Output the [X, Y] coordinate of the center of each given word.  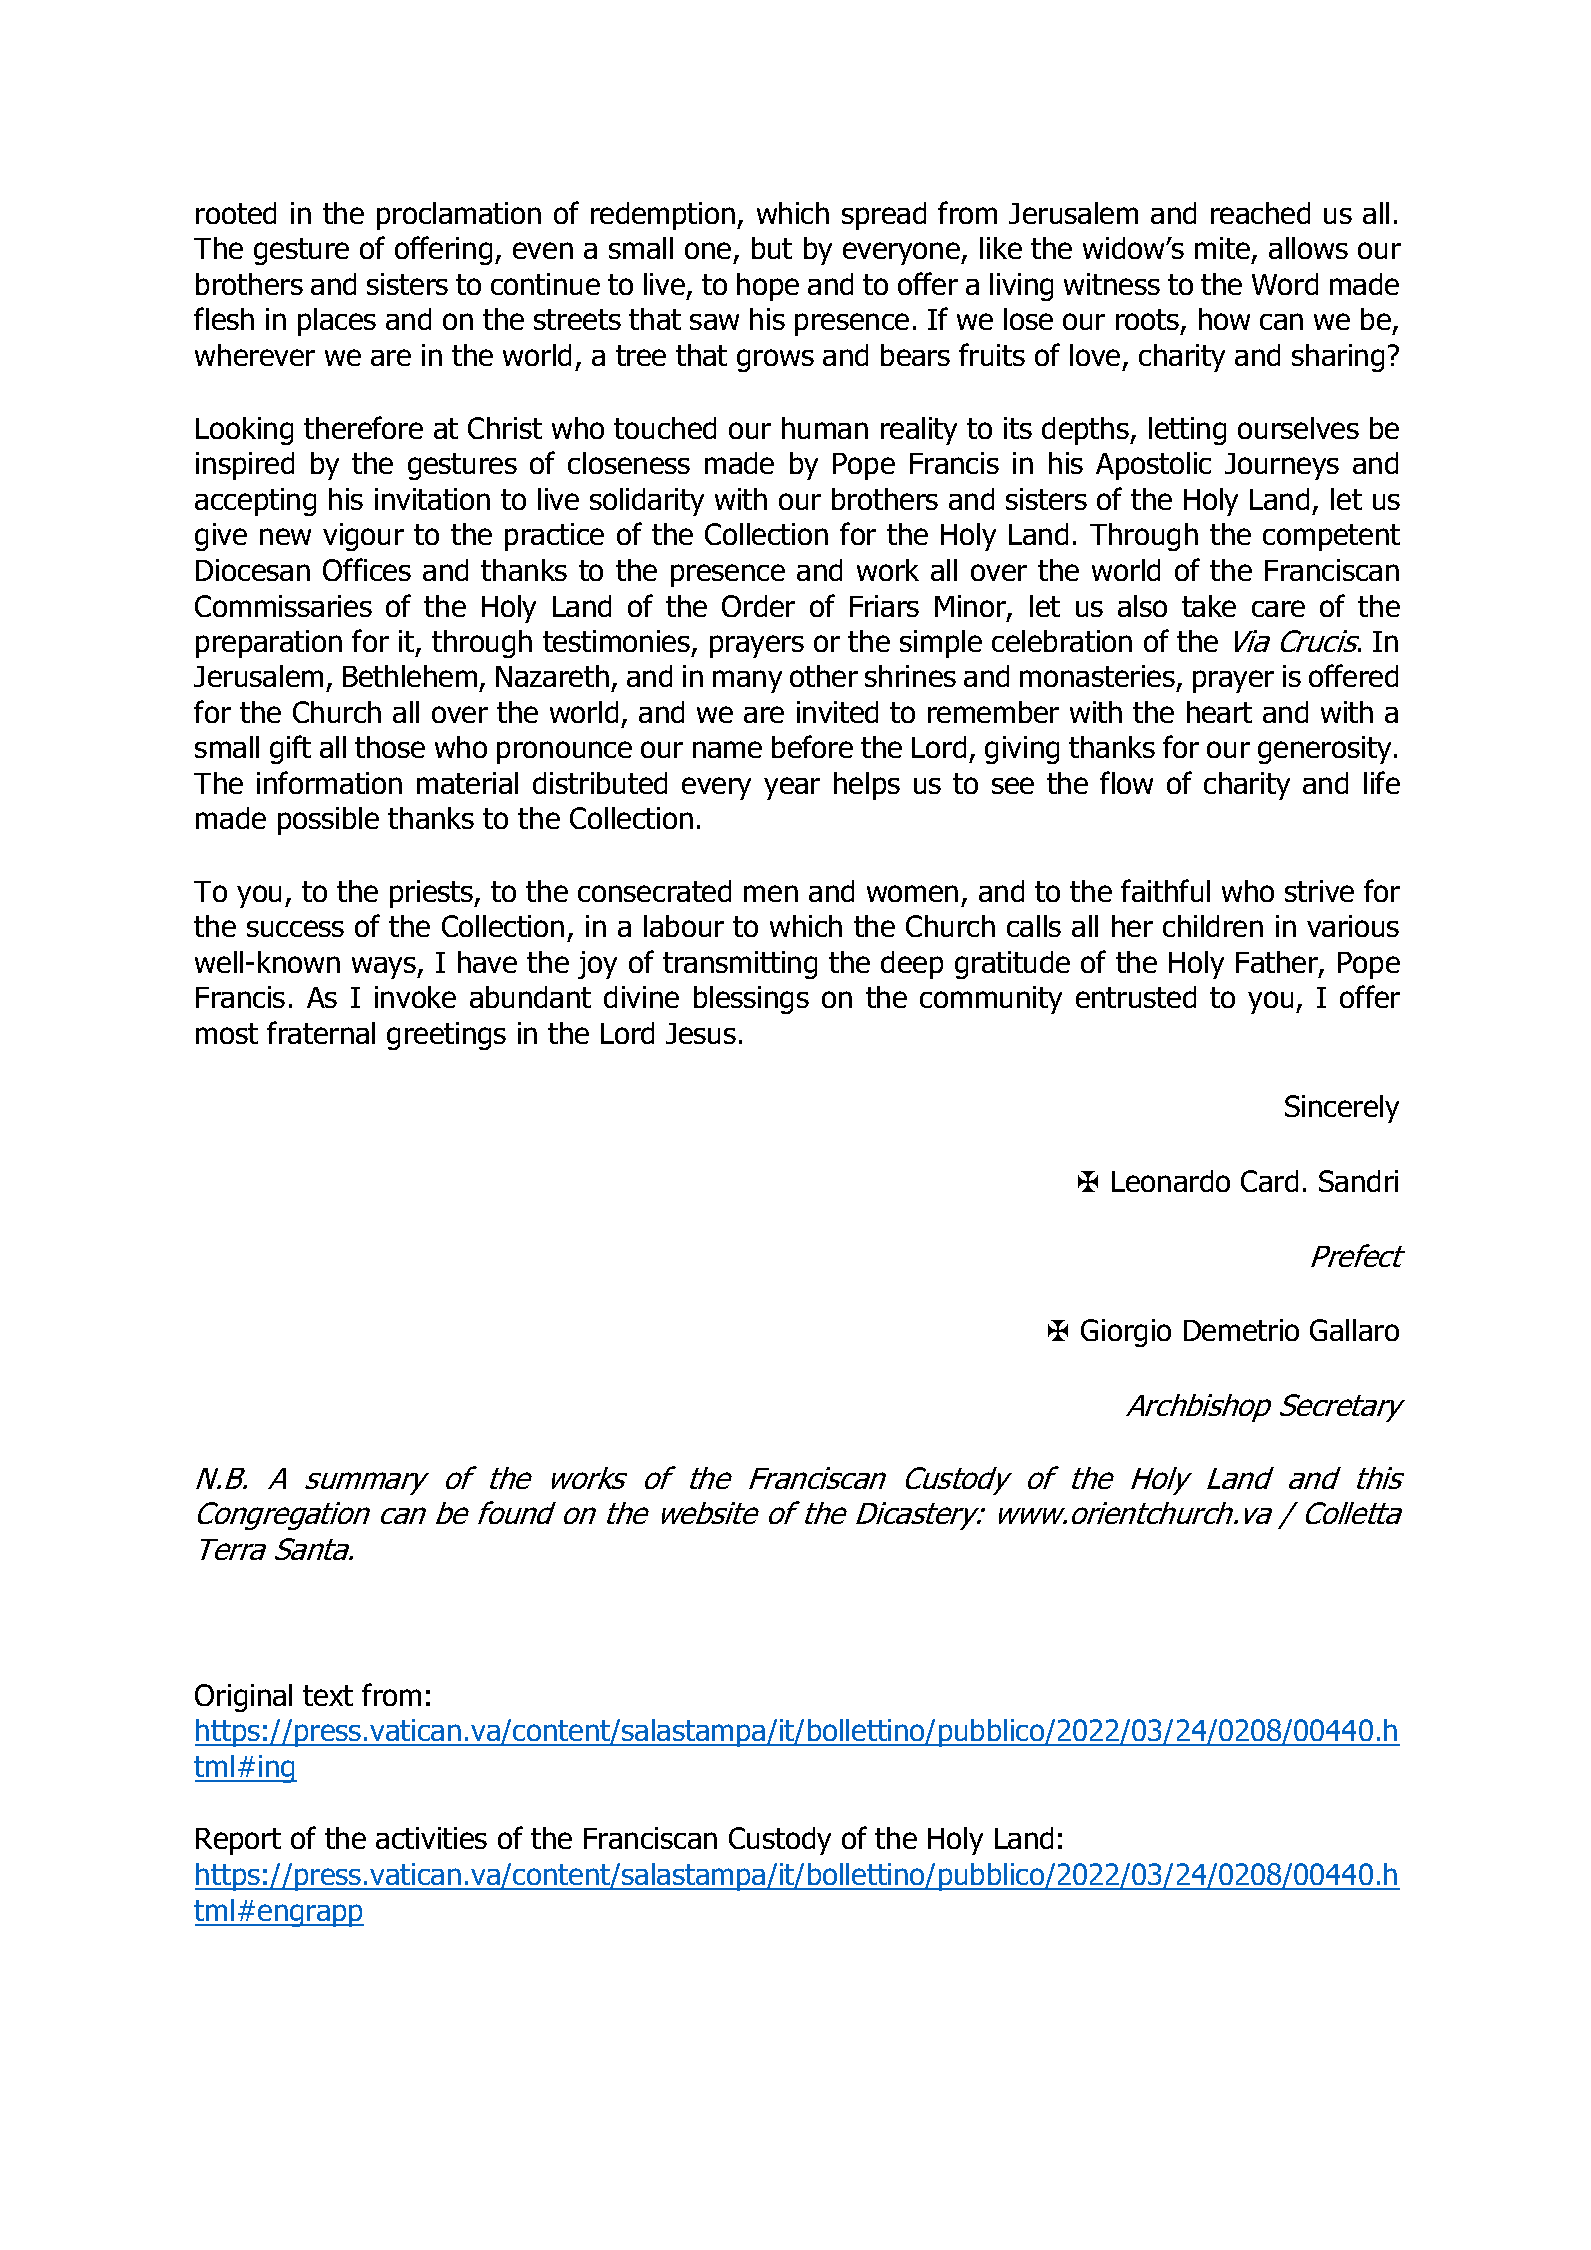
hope [768, 287]
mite [1222, 248]
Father [1278, 964]
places [337, 322]
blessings [751, 1000]
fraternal [321, 1032]
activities [431, 1838]
